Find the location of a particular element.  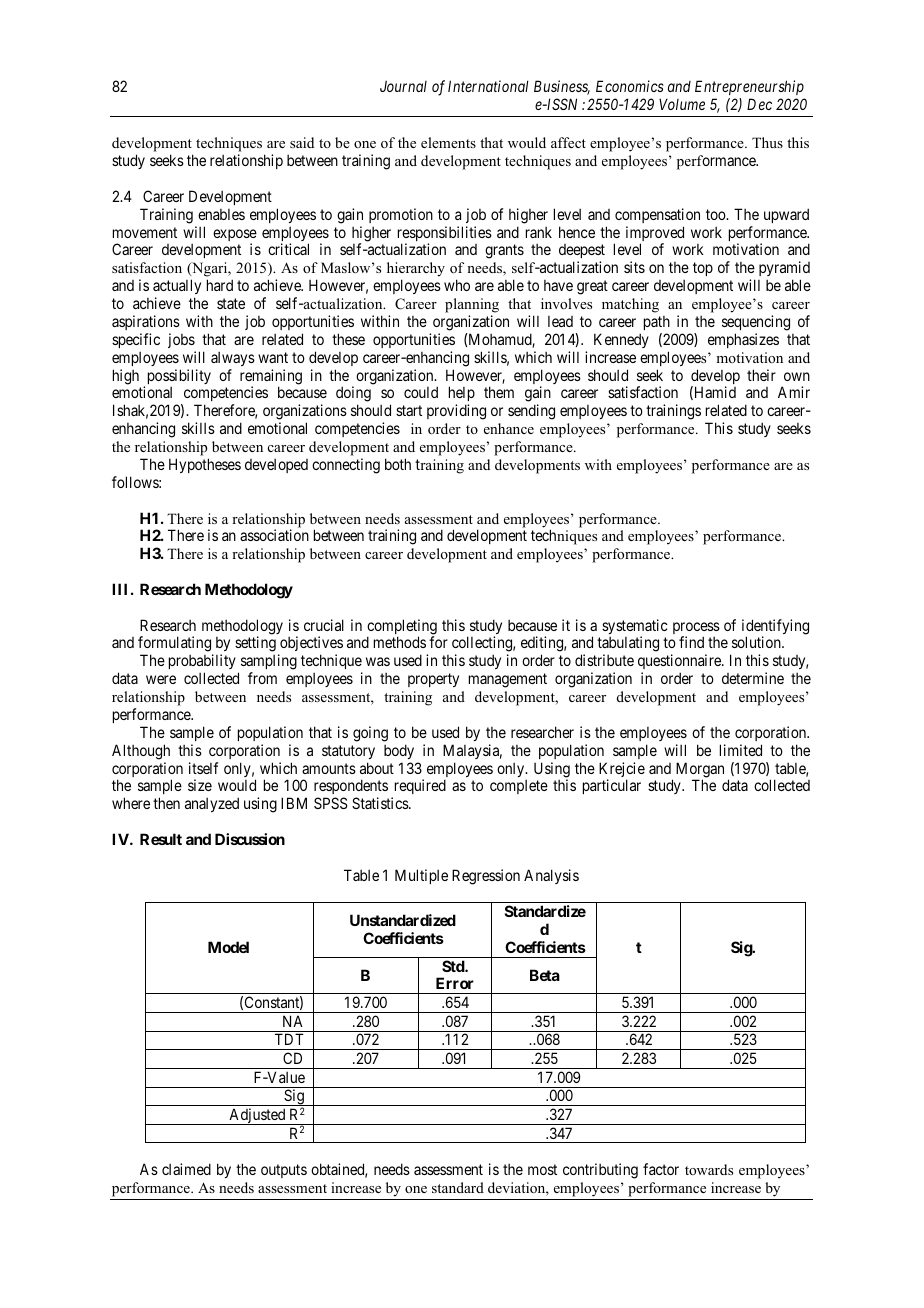

elements is located at coordinates (448, 142).
